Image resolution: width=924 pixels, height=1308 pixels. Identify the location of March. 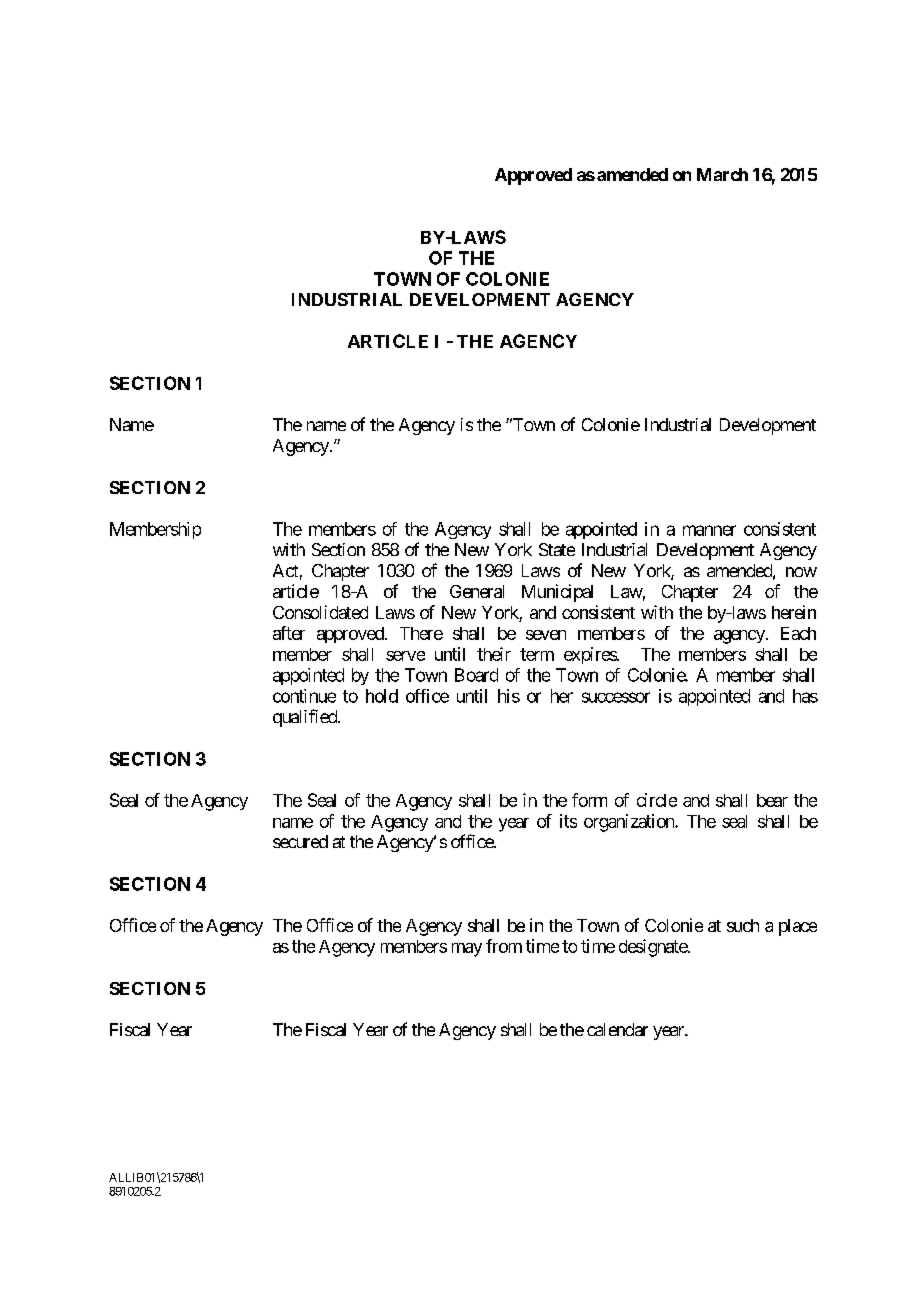
(722, 174).
